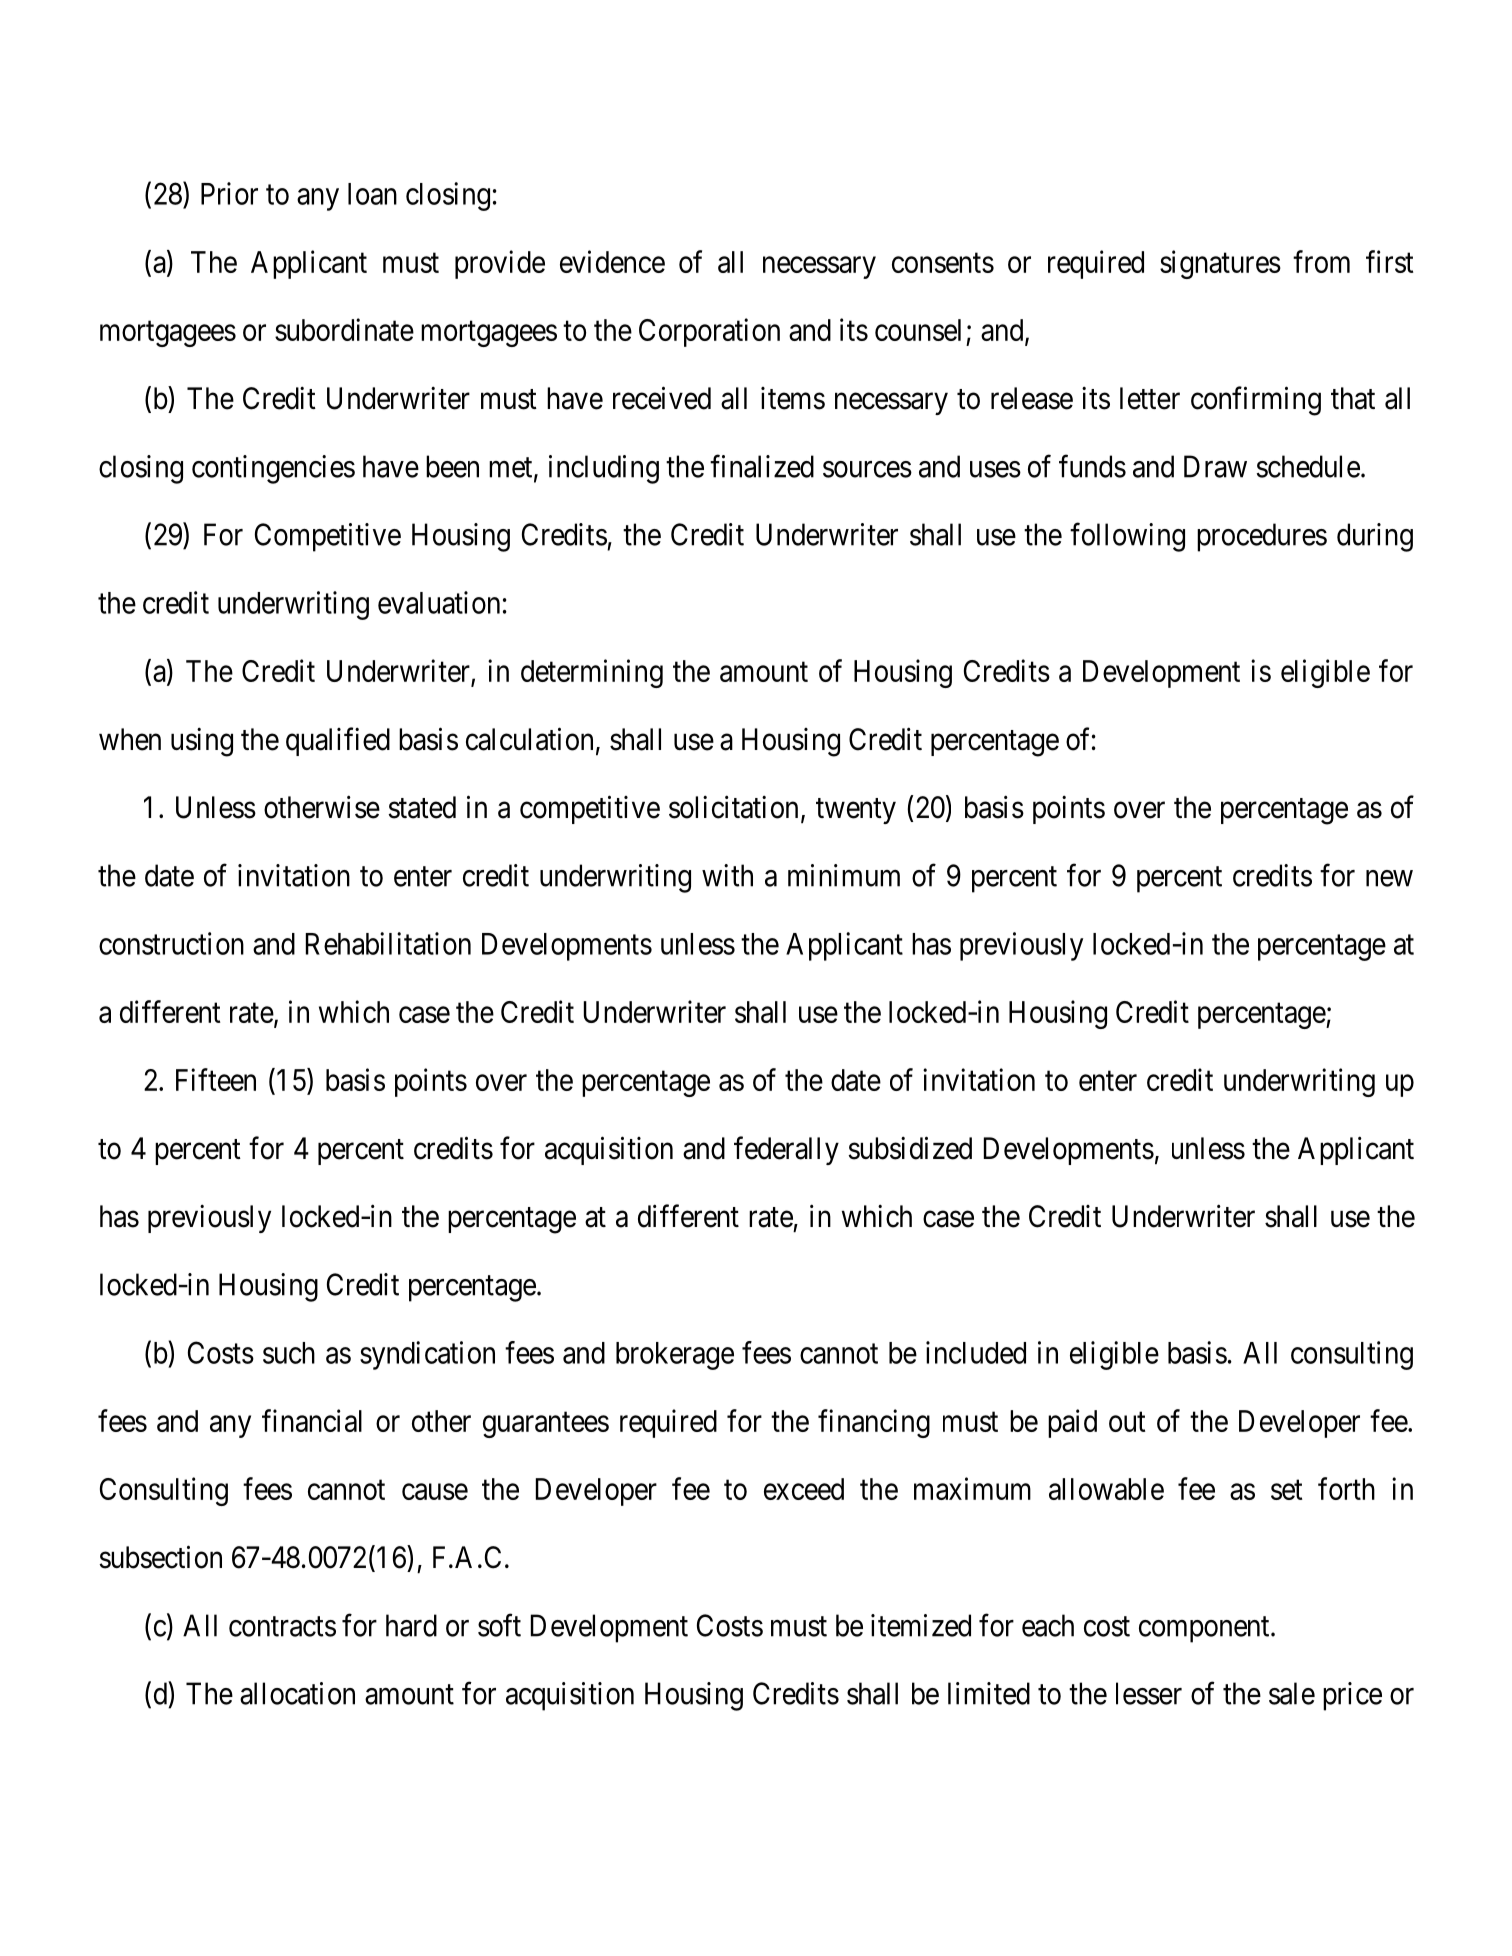 This image has height=1956, width=1512. I want to click on subsidized, so click(910, 1148).
